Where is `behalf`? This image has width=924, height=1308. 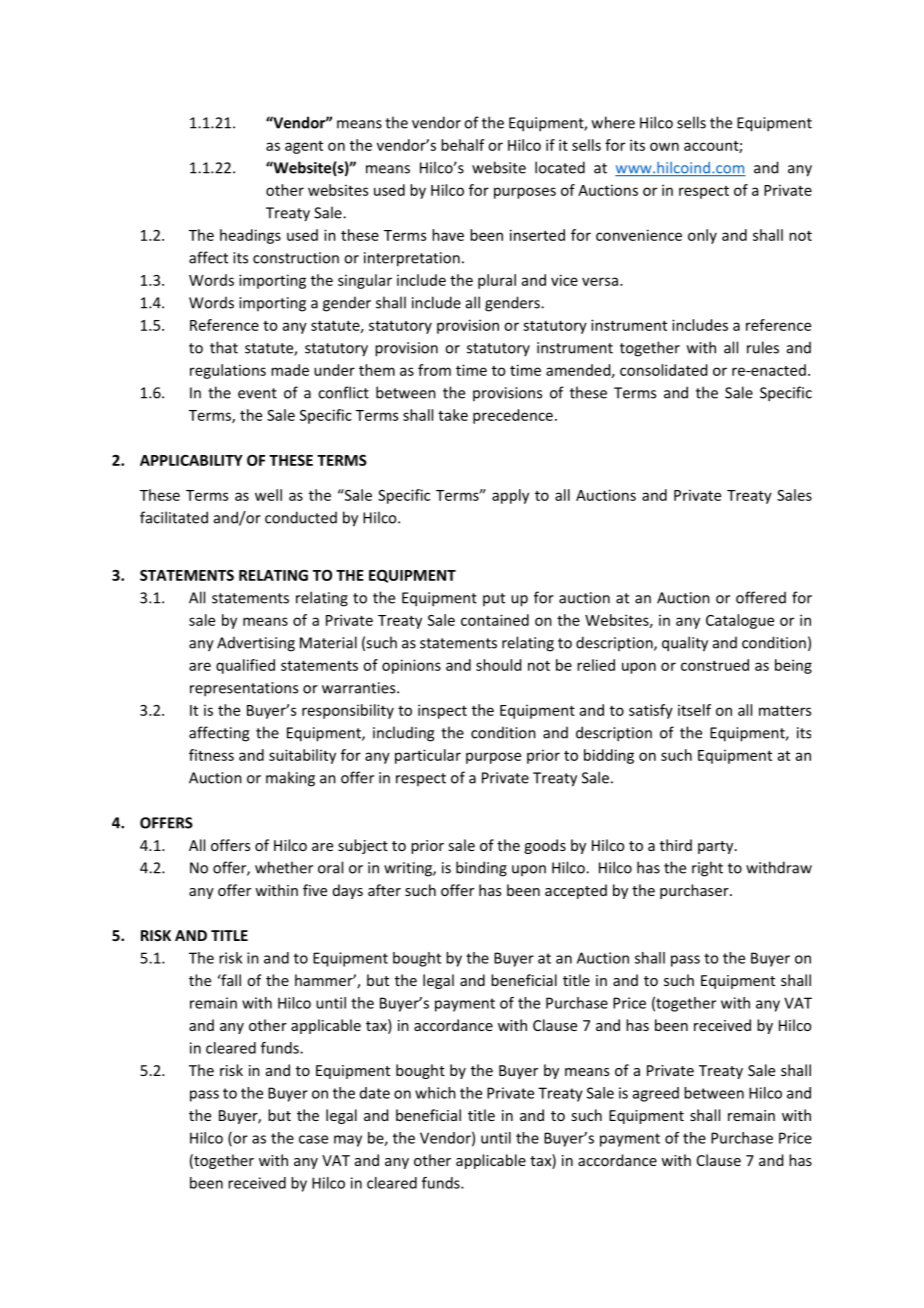
behalf is located at coordinates (463, 145).
